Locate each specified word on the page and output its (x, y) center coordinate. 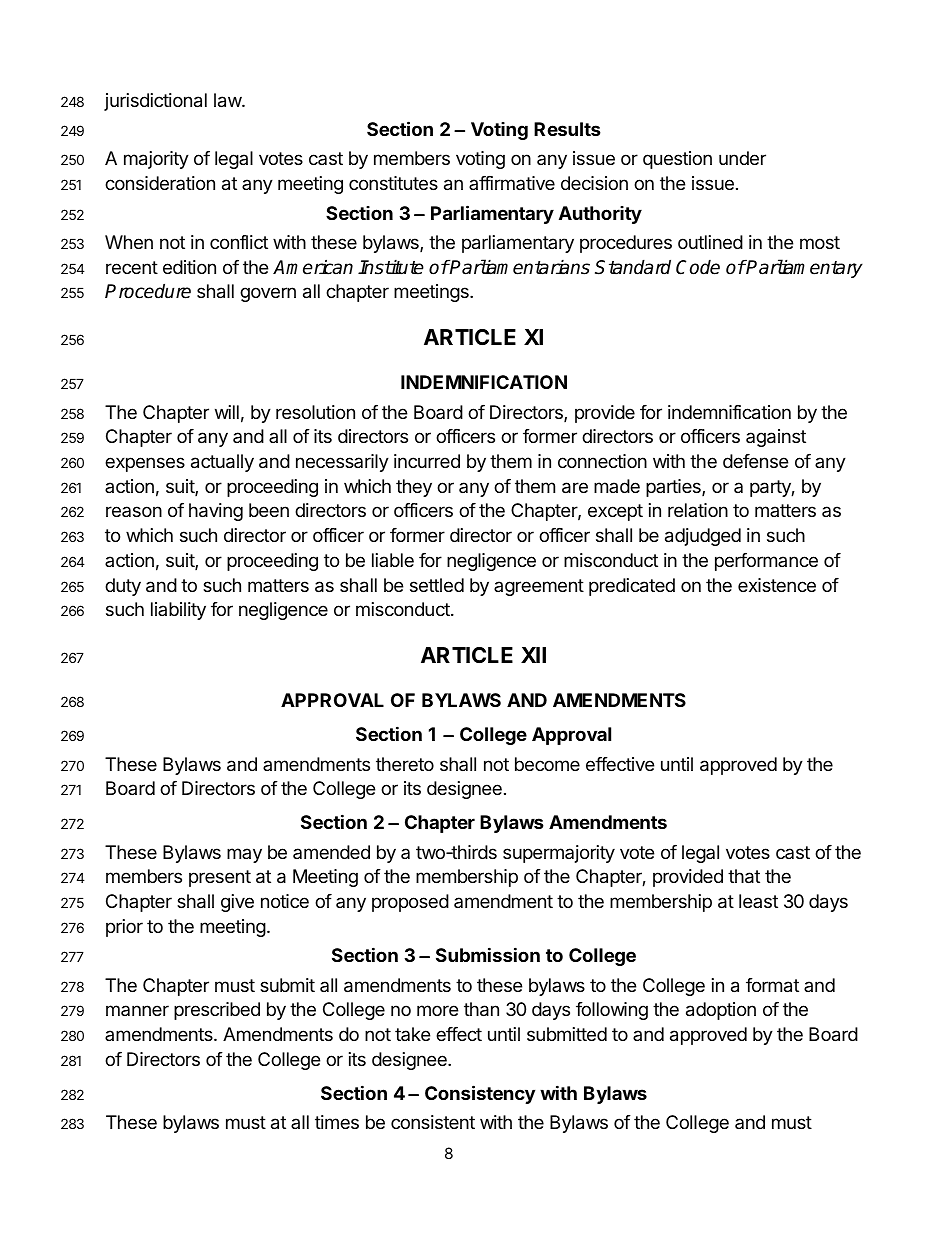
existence (777, 585)
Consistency (480, 1094)
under (742, 158)
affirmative (512, 183)
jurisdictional (155, 102)
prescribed (217, 1011)
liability (178, 611)
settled (437, 585)
